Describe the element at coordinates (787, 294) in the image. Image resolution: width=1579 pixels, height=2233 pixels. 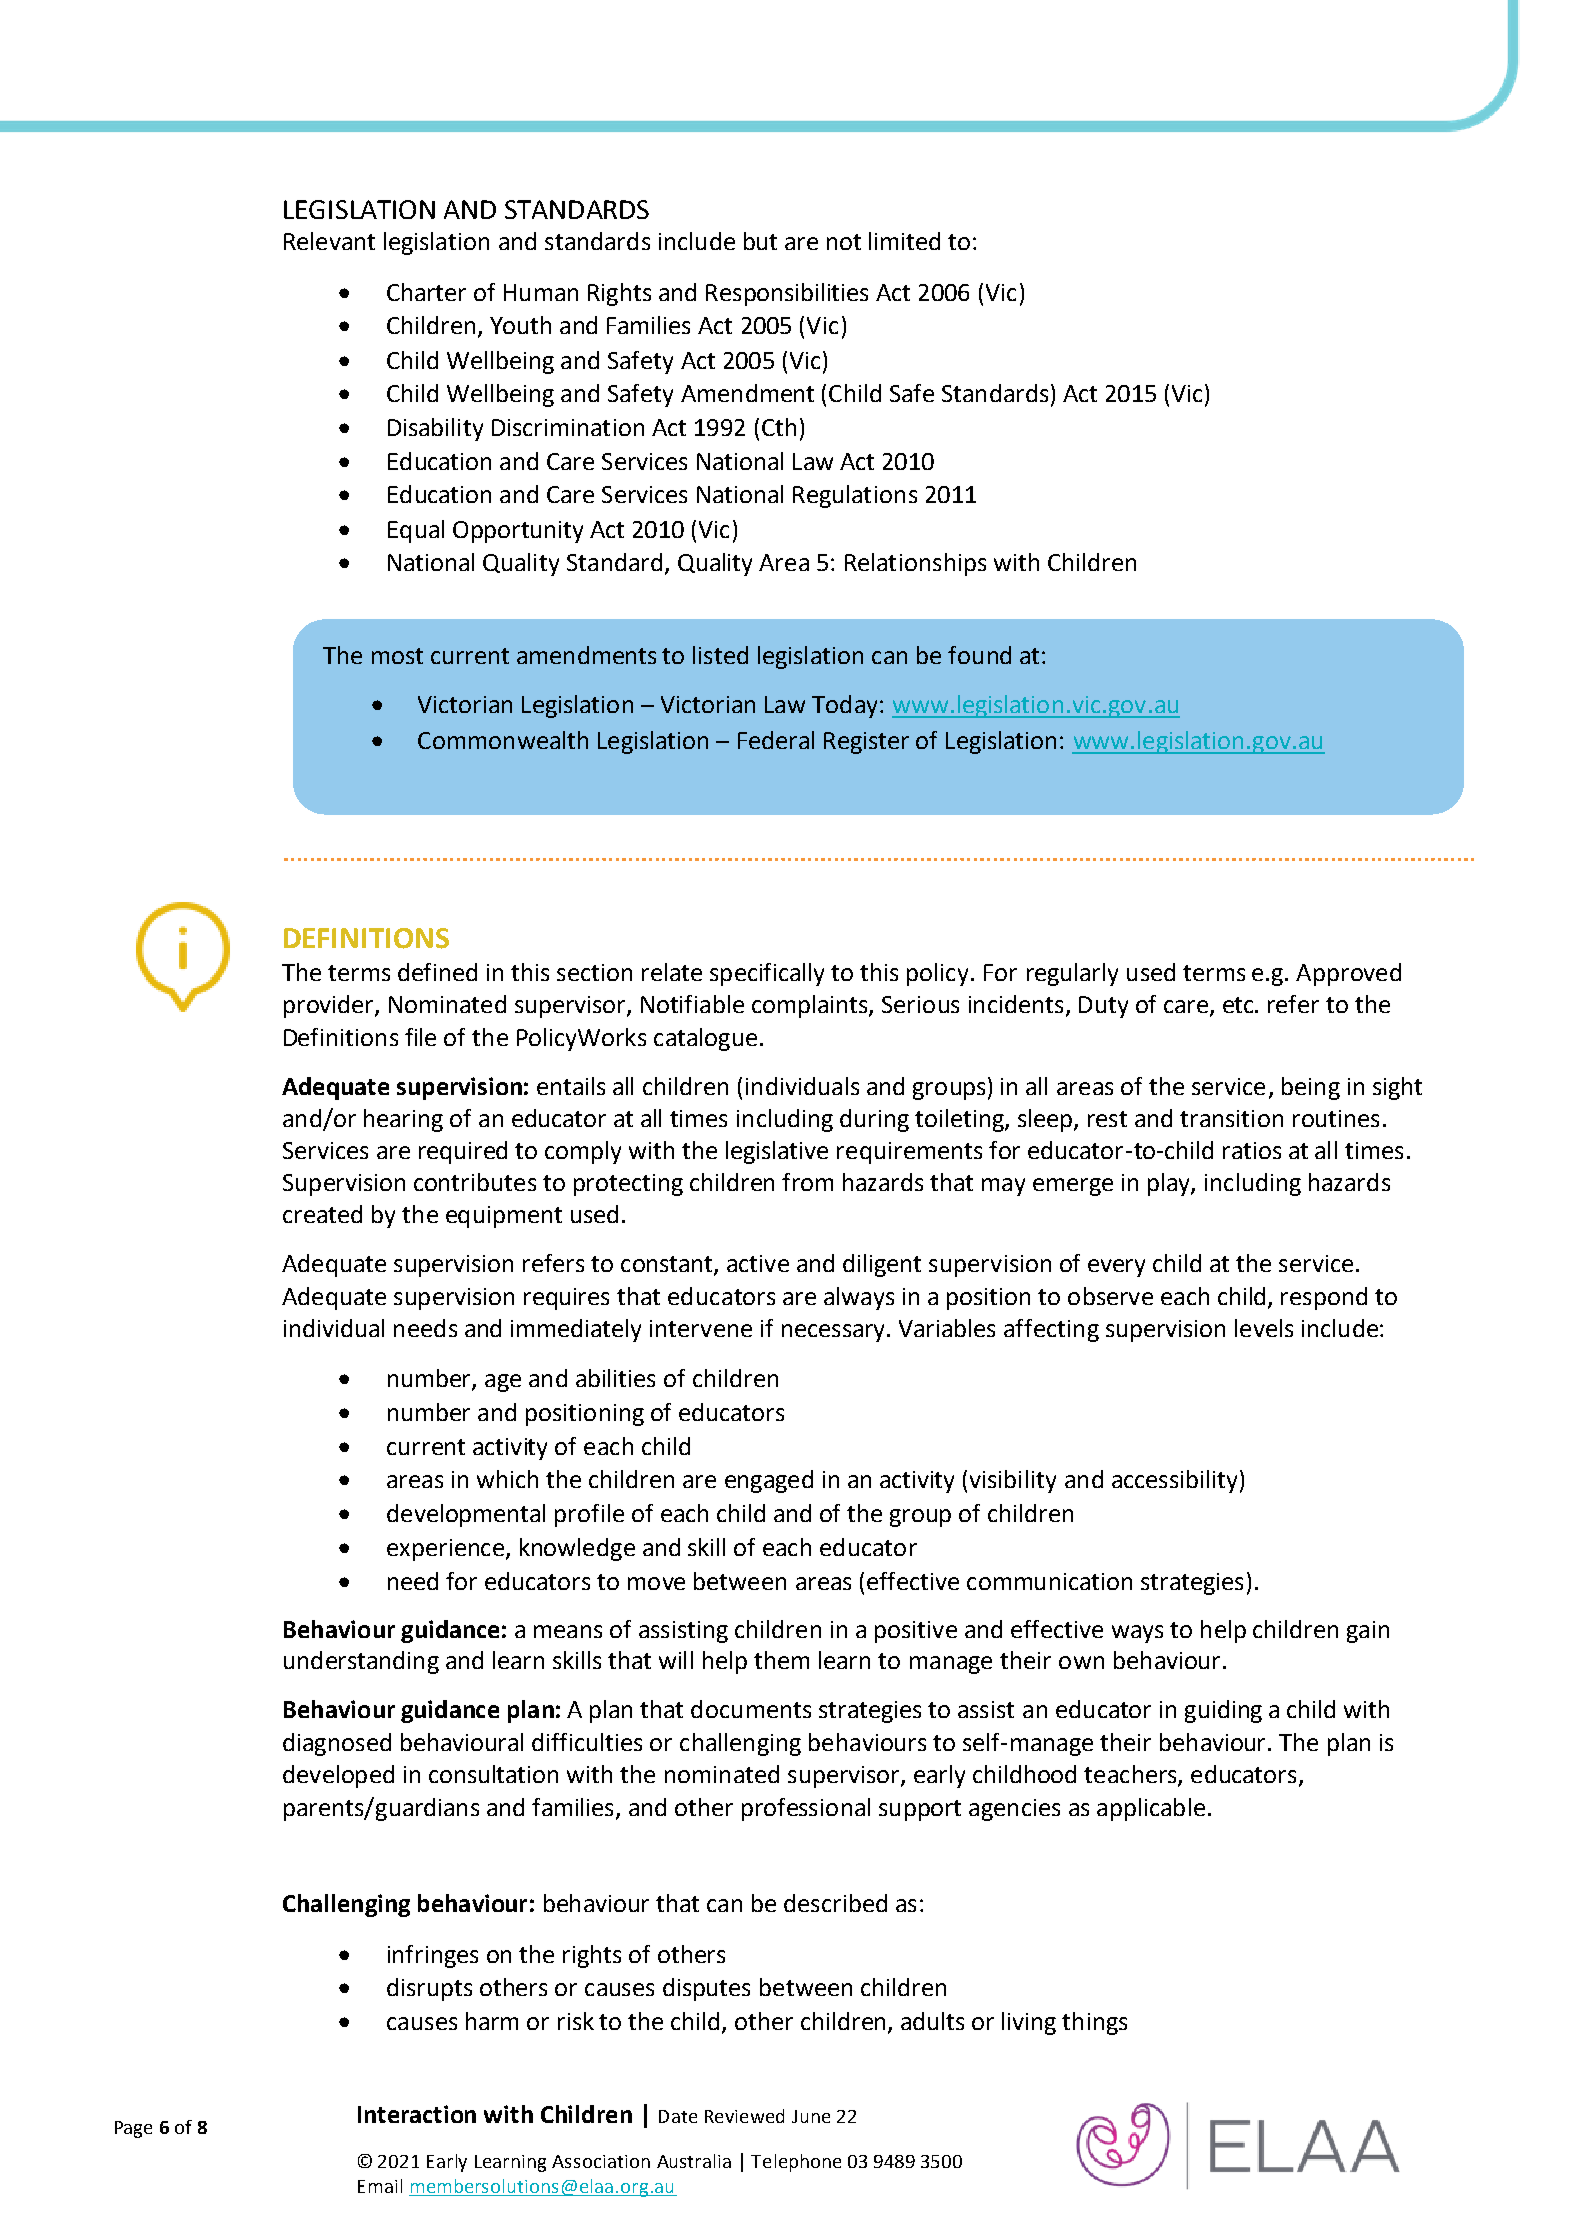
I see `Responsibilities` at that location.
